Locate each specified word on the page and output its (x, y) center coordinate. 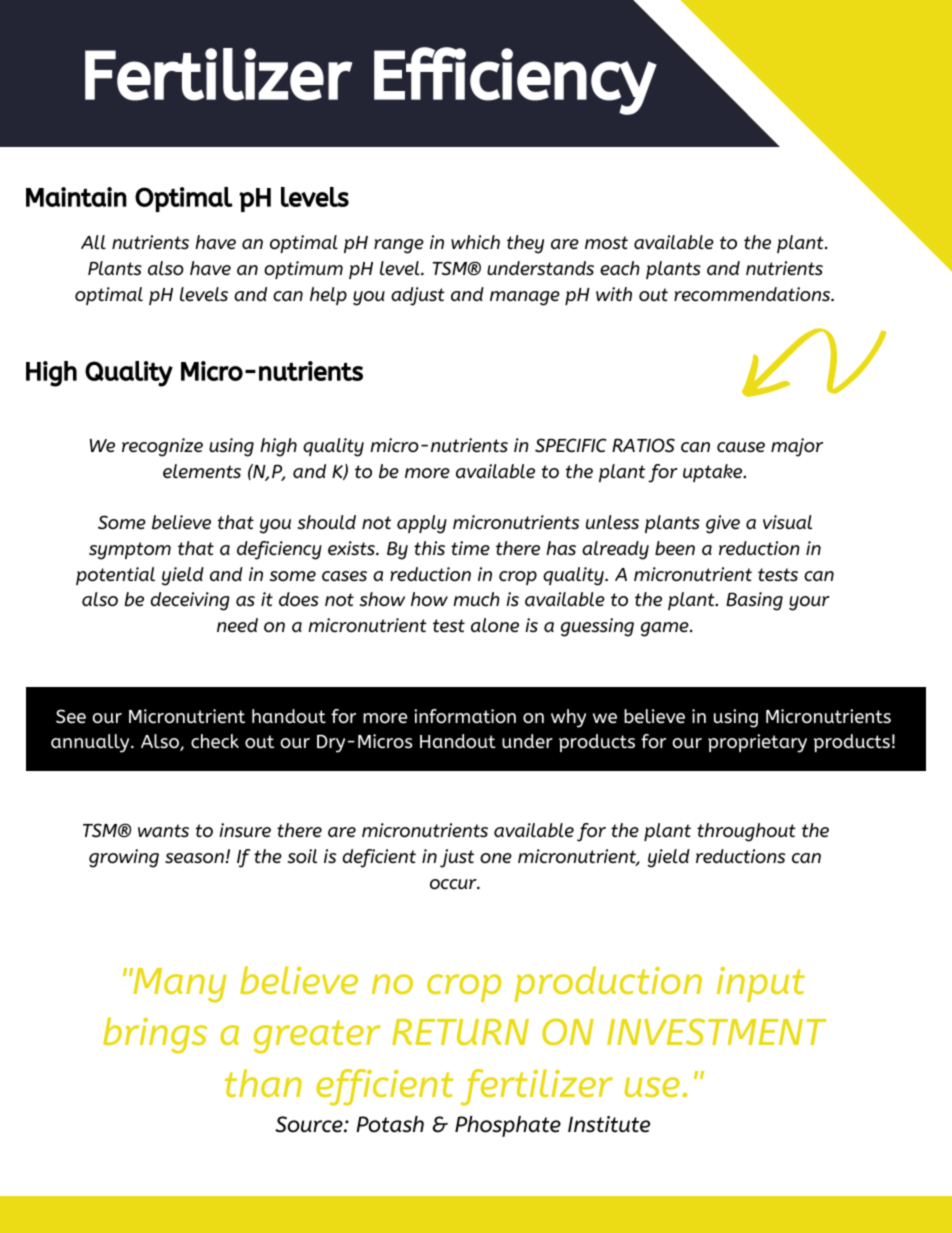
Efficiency (515, 81)
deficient (379, 858)
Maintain (76, 197)
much (476, 599)
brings (155, 1035)
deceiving (190, 601)
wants (163, 831)
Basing (754, 601)
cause (741, 447)
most (606, 243)
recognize (162, 447)
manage (525, 298)
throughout (746, 832)
